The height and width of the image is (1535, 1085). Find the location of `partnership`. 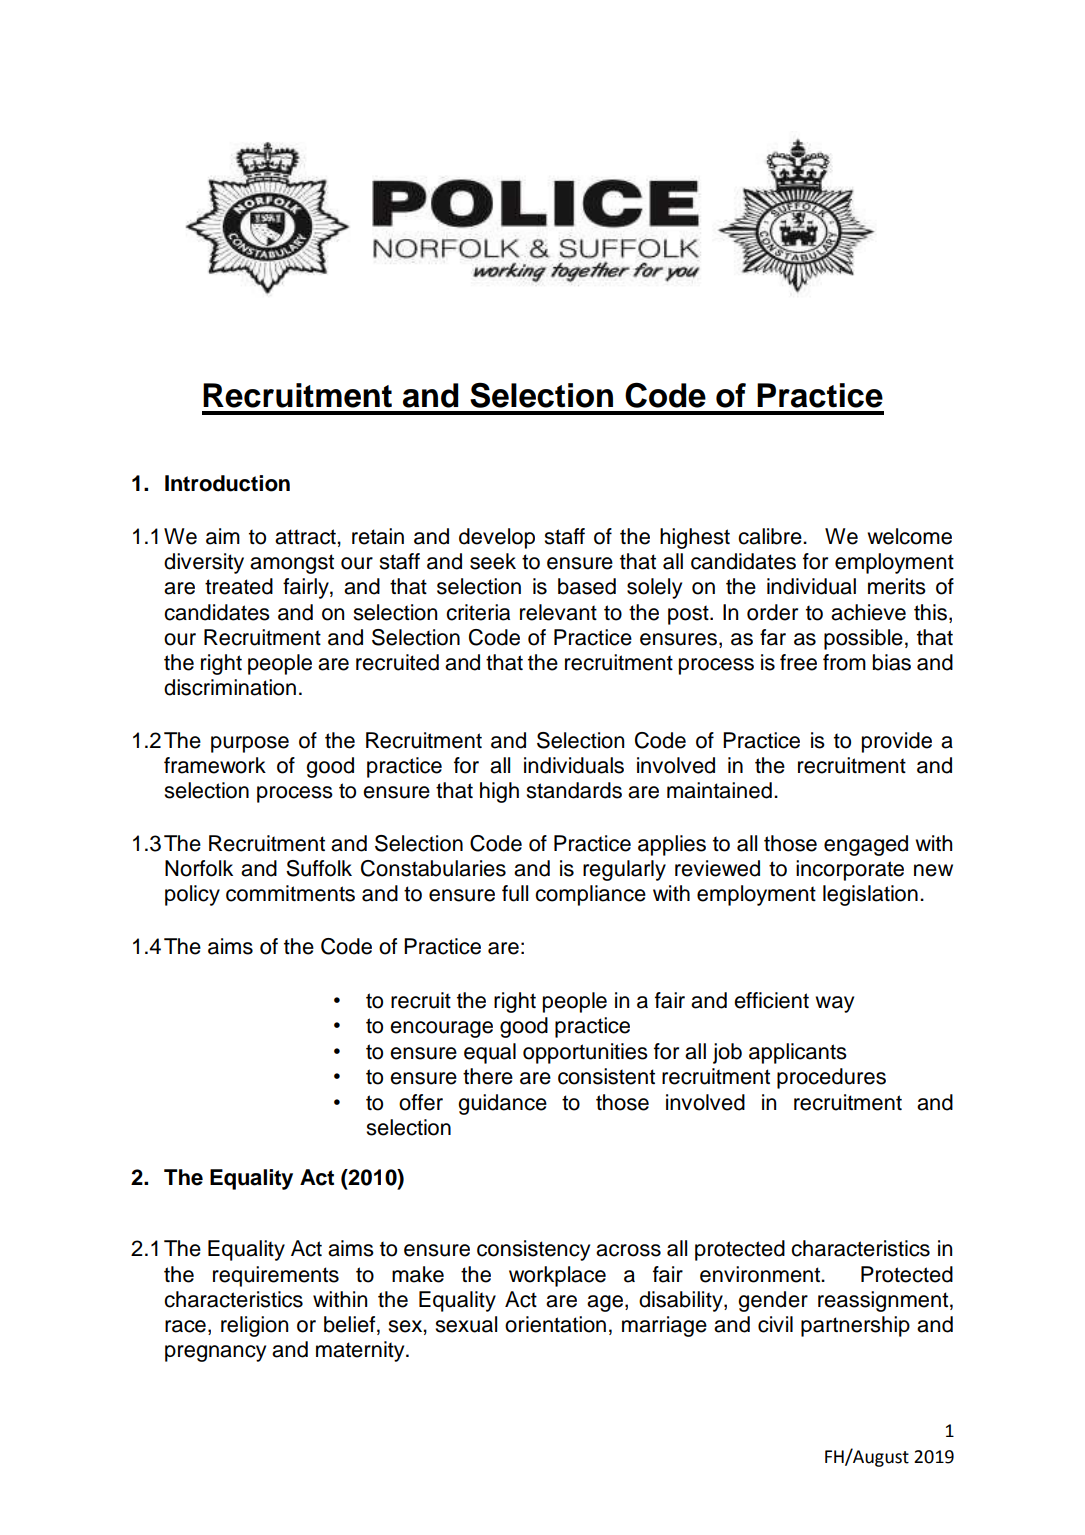

partnership is located at coordinates (855, 1326).
